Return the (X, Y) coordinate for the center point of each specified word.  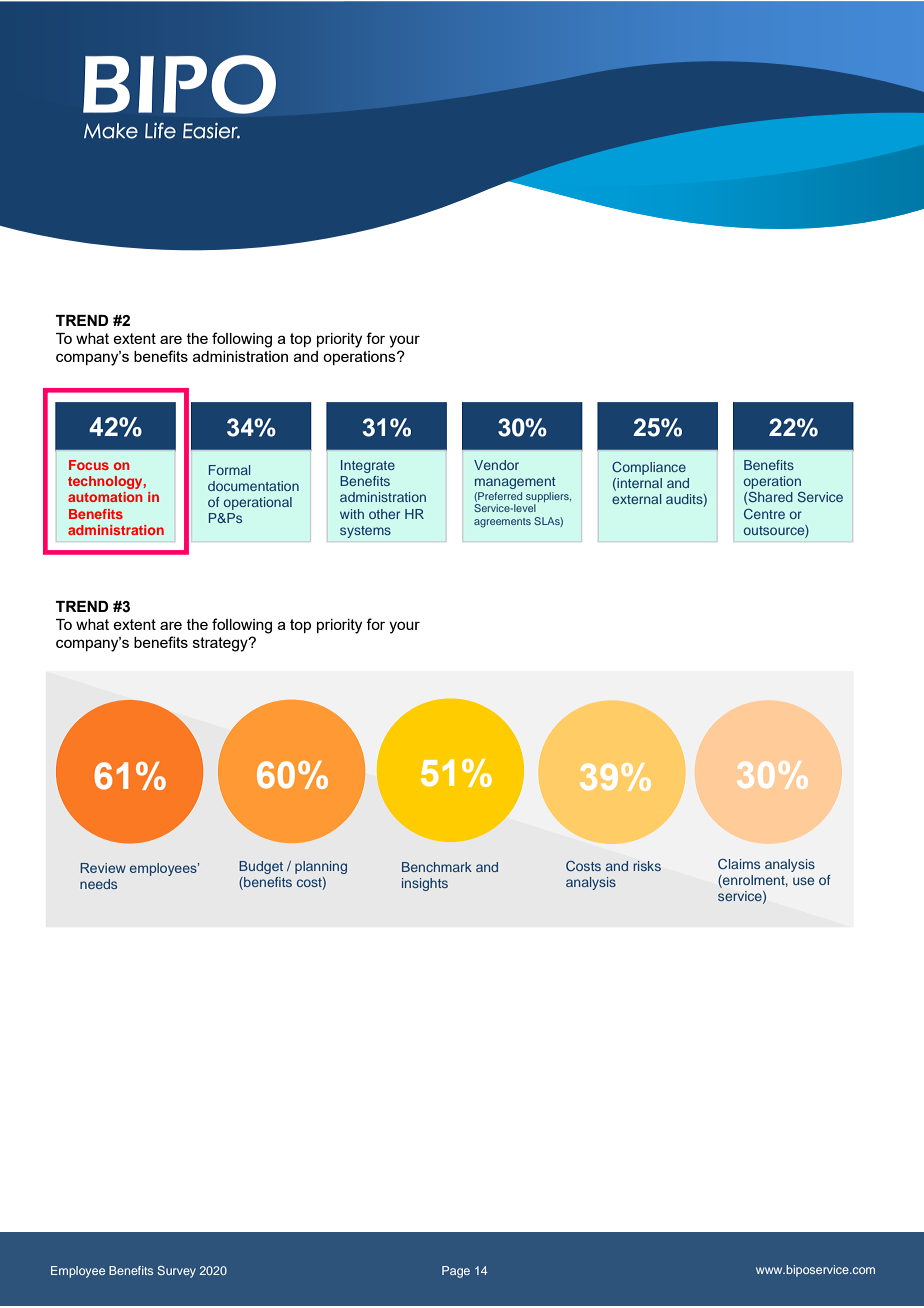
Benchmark (437, 867)
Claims (739, 864)
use (803, 881)
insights (425, 884)
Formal (229, 470)
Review (103, 868)
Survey (176, 1272)
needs (98, 884)
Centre (764, 514)
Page (456, 1272)
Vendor (496, 465)
